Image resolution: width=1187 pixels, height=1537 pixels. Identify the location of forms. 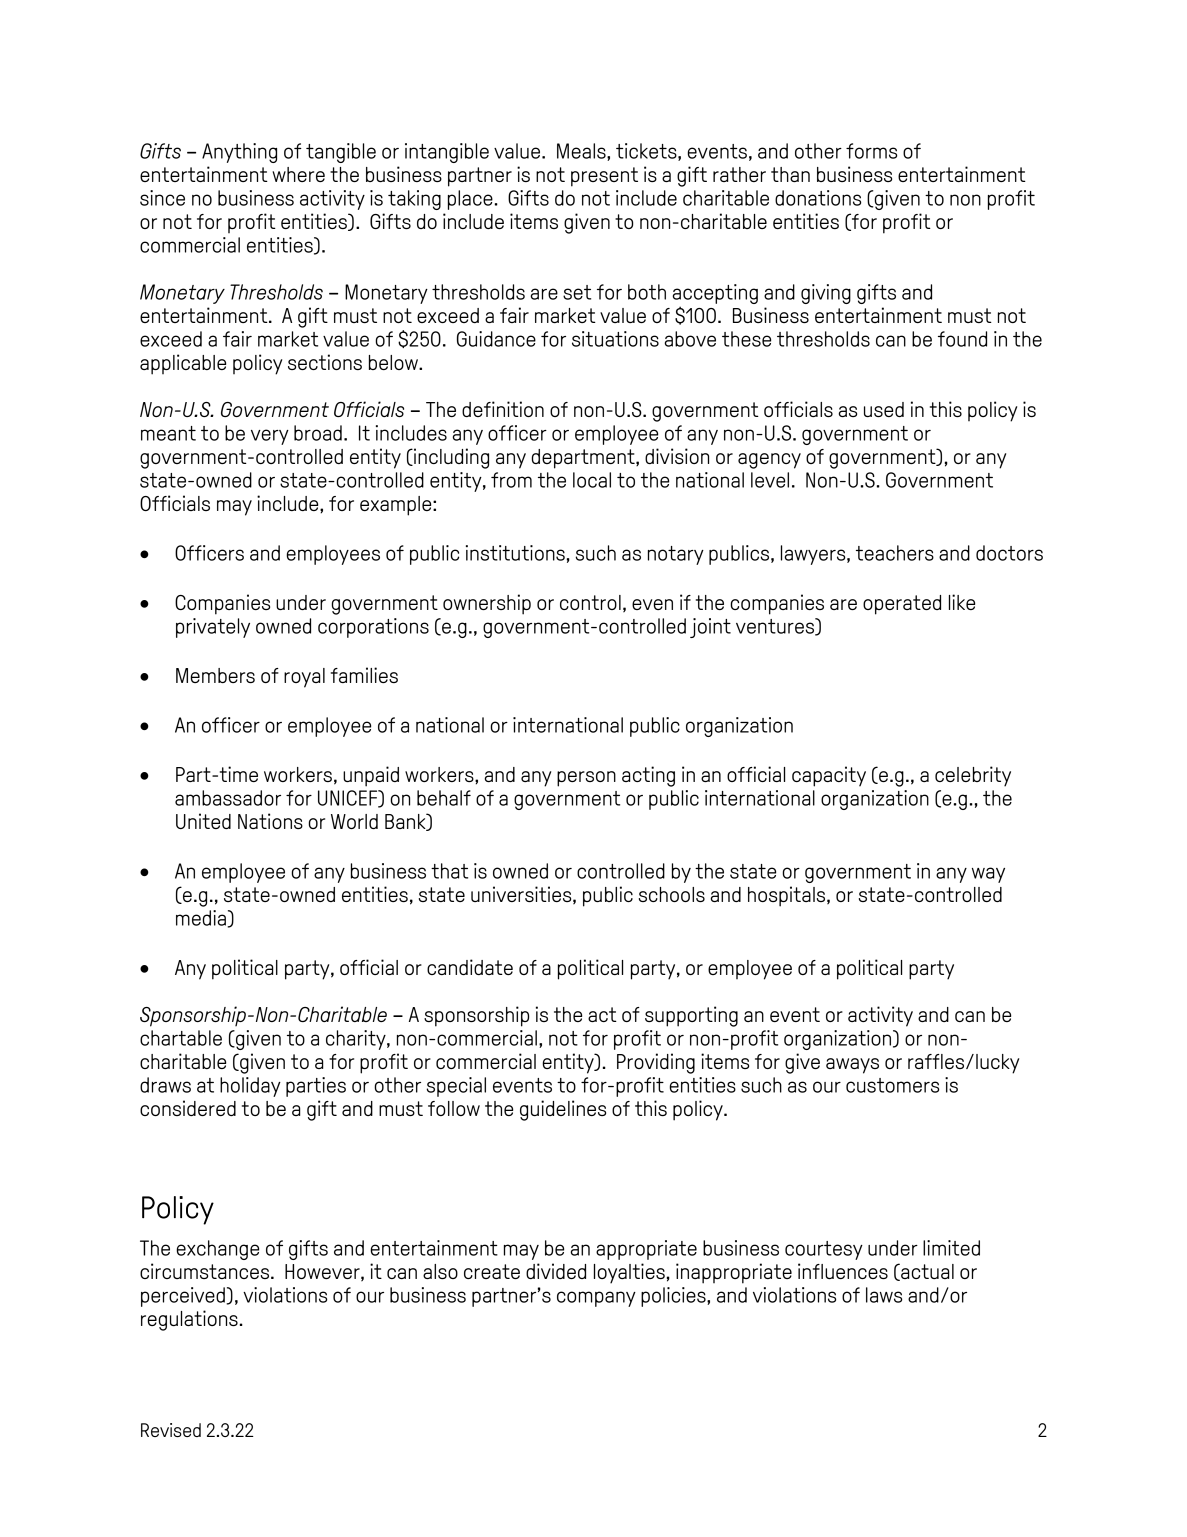
(871, 151).
